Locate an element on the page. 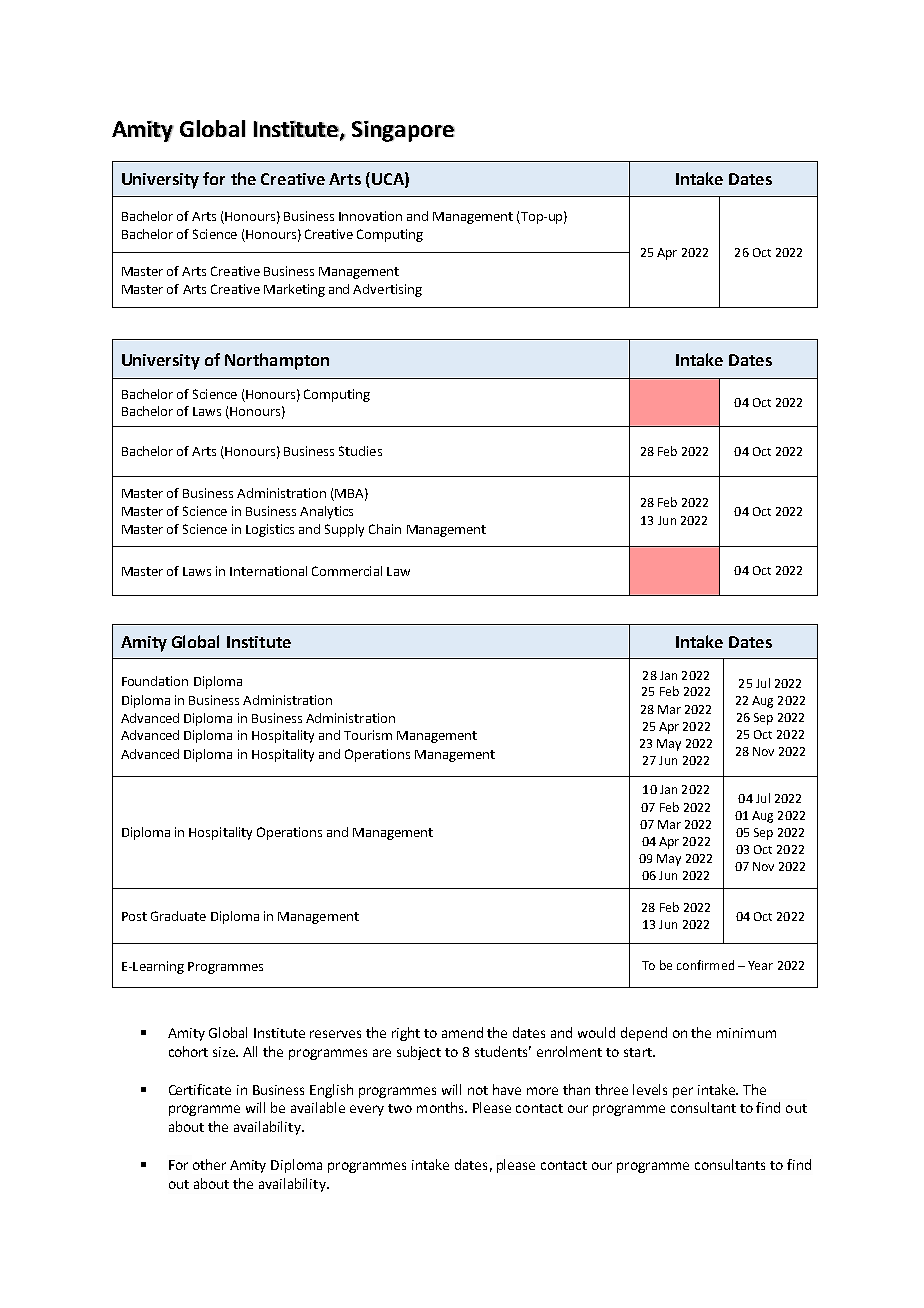  Tourism is located at coordinates (368, 735).
